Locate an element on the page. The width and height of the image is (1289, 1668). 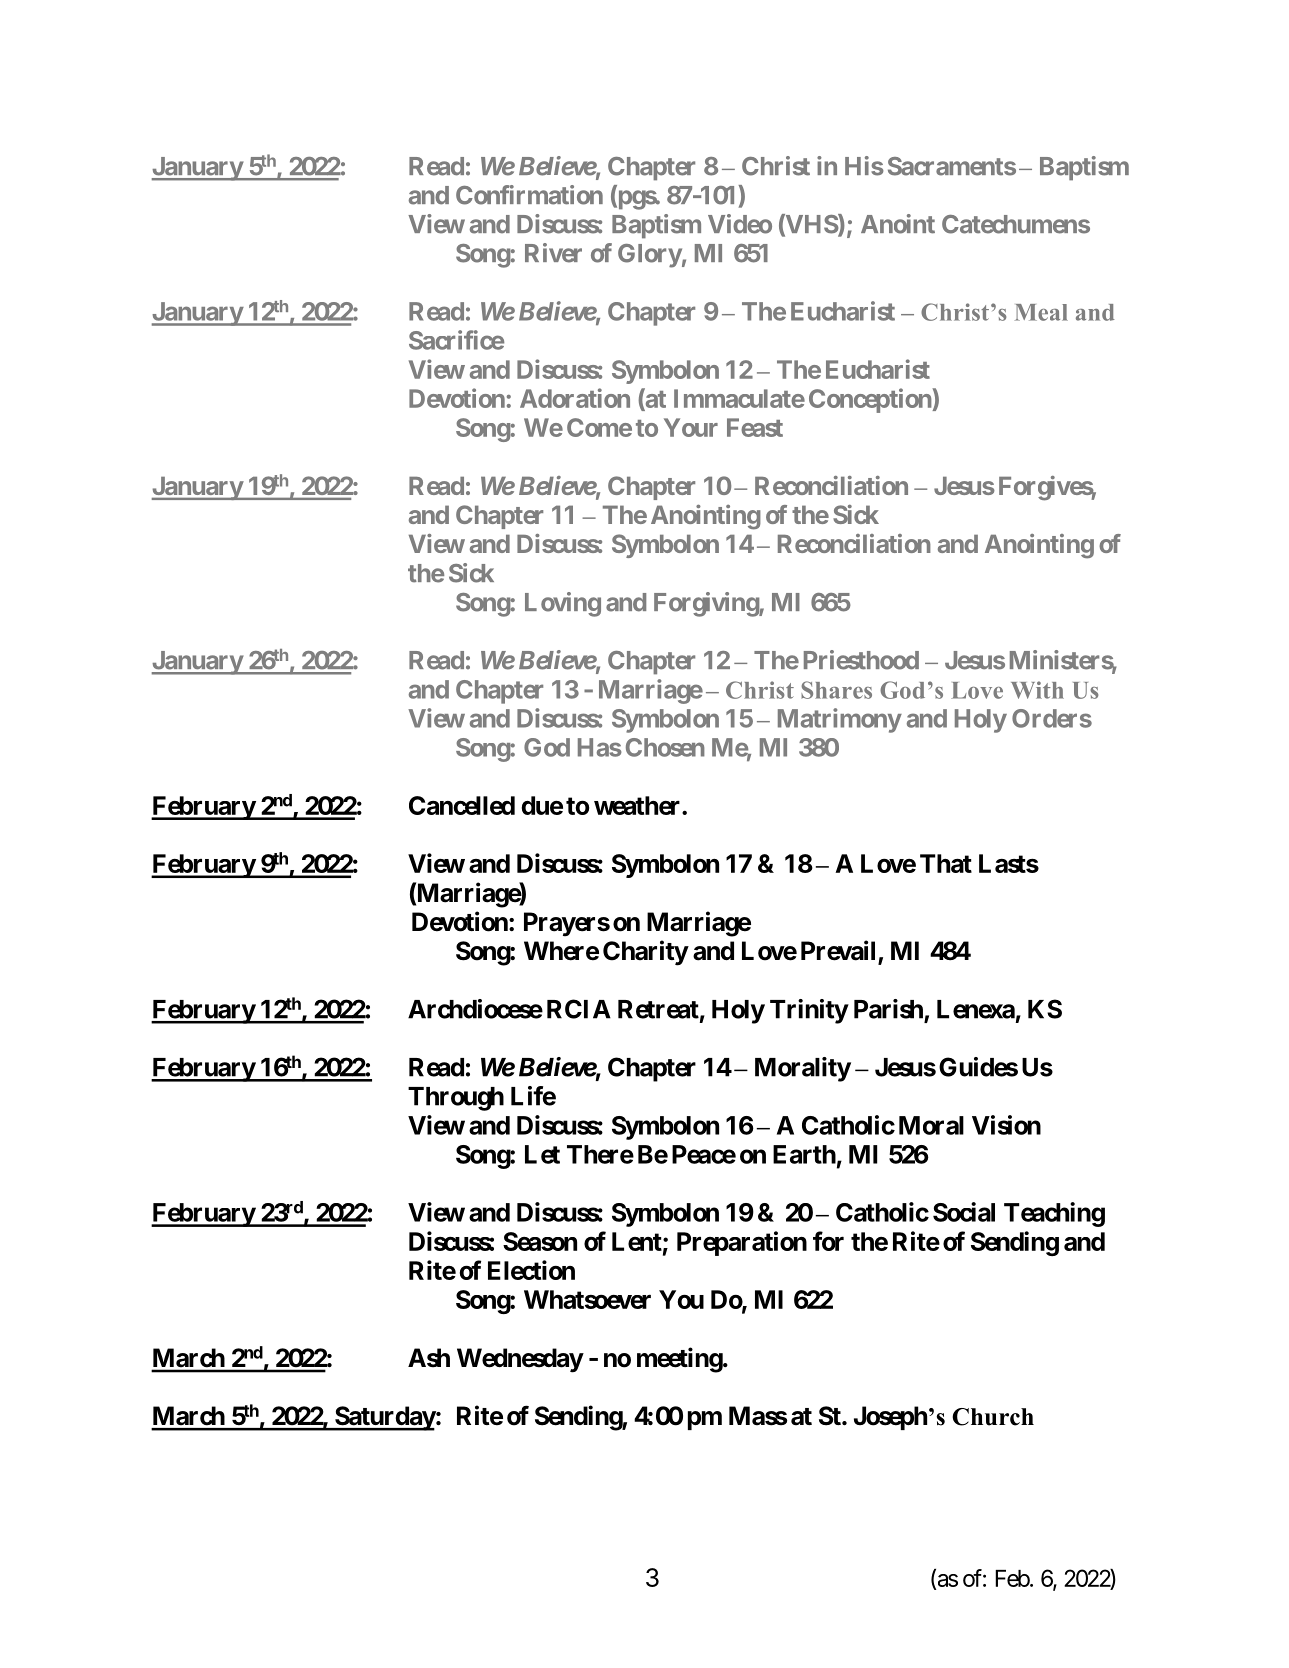
With is located at coordinates (1037, 690).
